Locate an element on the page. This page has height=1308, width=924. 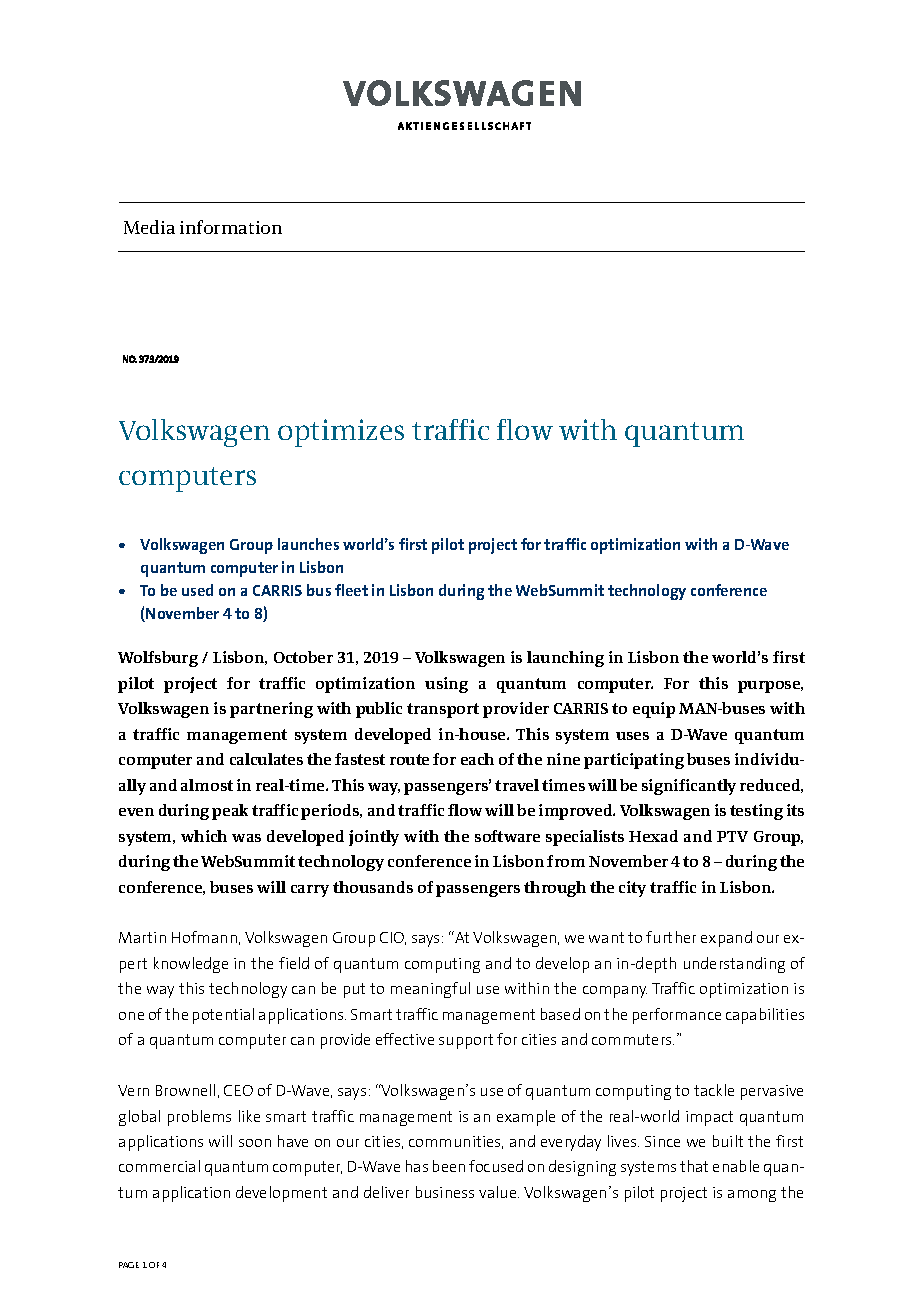
PAGE is located at coordinates (129, 1265).
